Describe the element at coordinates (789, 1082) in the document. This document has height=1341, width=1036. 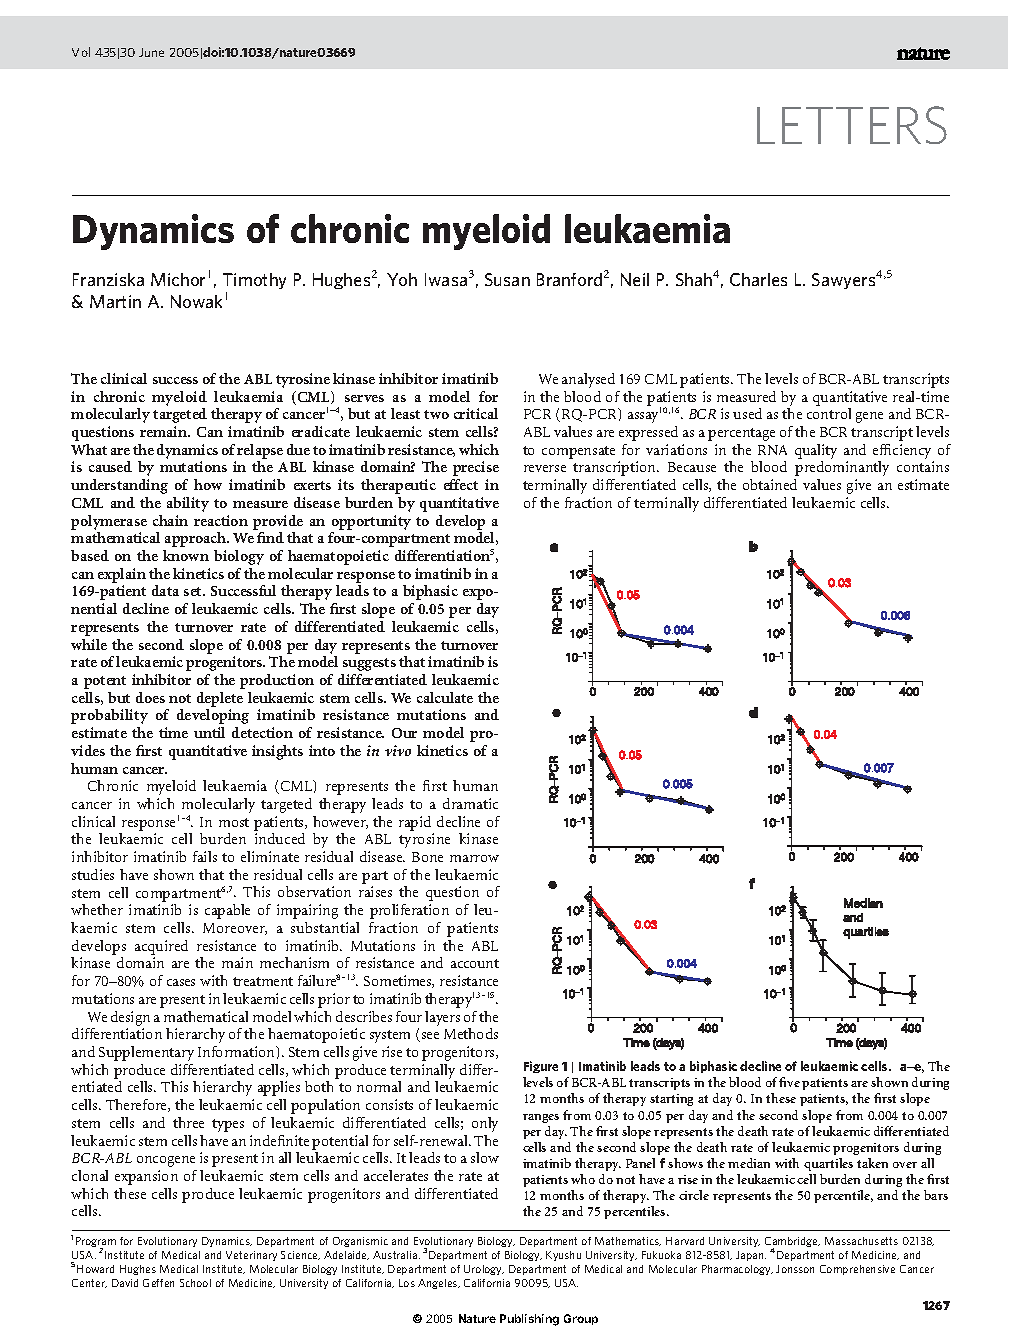
I see `five` at that location.
